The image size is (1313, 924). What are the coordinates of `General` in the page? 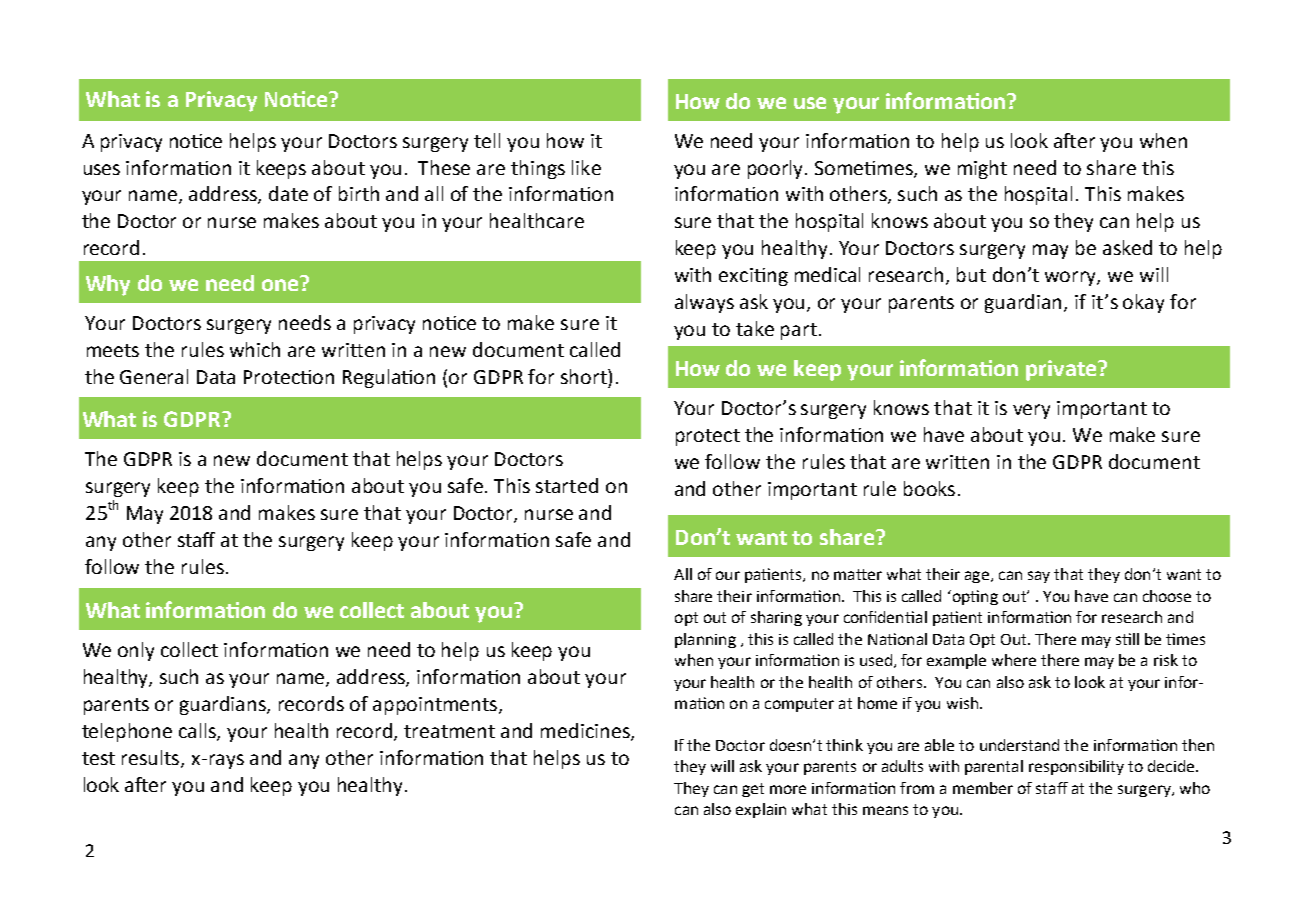 It's located at (154, 376).
